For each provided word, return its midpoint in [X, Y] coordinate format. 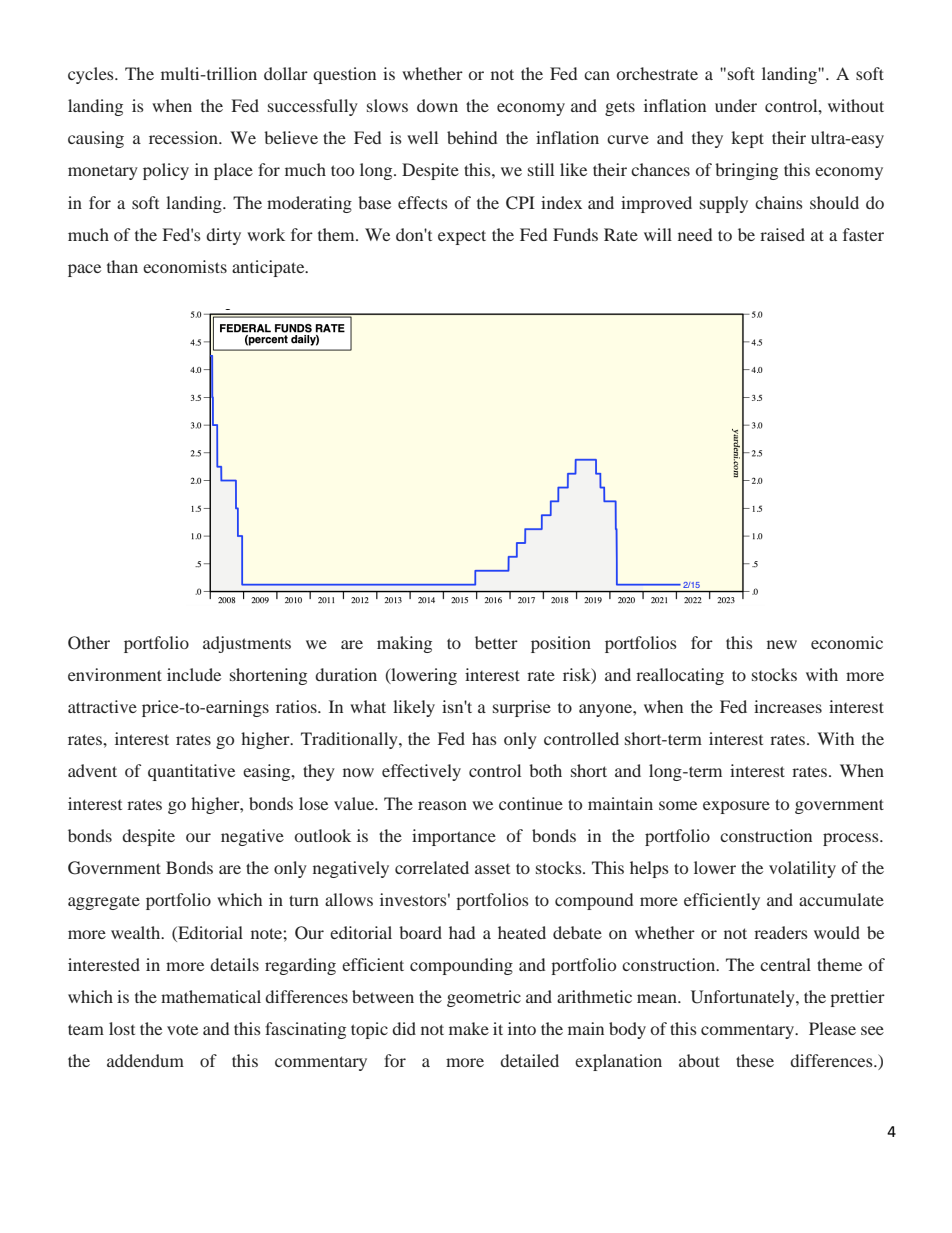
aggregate [104, 903]
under [736, 105]
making [404, 644]
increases [788, 706]
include [194, 674]
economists [185, 266]
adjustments [247, 644]
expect [462, 237]
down [437, 105]
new [782, 644]
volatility [802, 869]
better [496, 642]
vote [182, 1030]
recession [184, 137]
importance [454, 837]
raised [782, 234]
